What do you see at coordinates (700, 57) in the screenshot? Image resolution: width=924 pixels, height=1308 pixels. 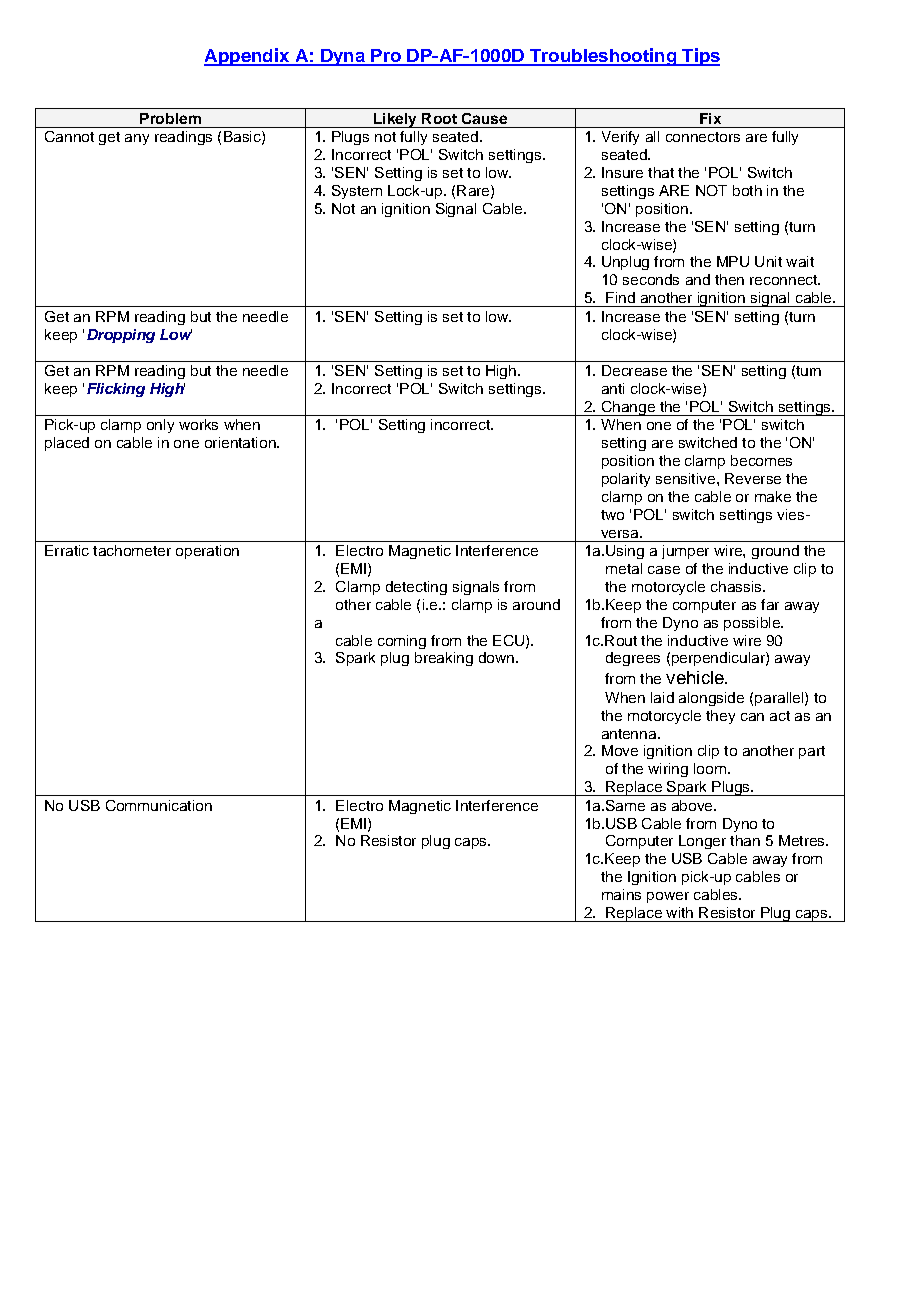 I see `Tips` at bounding box center [700, 57].
